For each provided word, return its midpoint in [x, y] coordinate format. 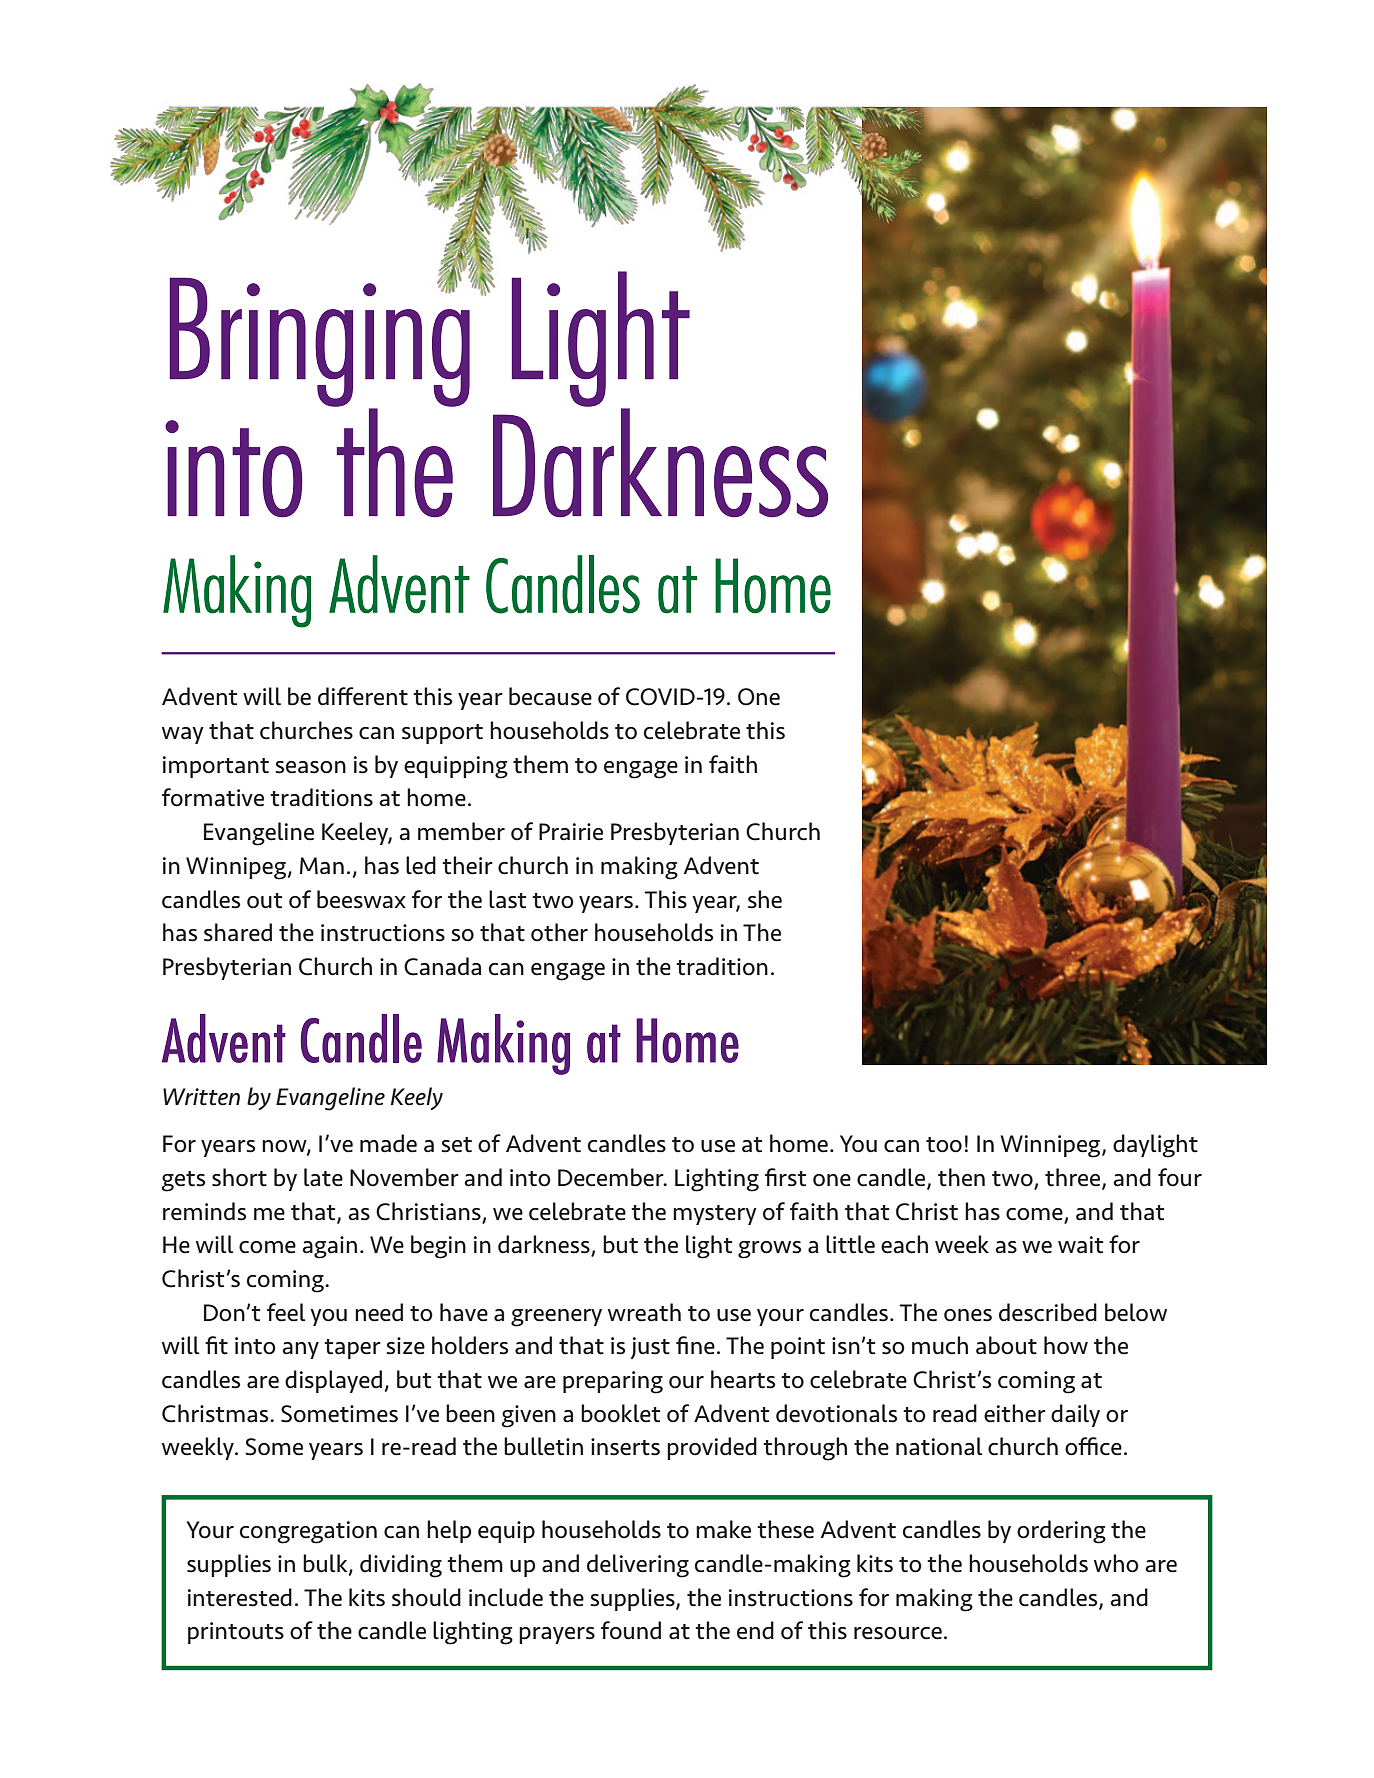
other [559, 932]
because [550, 696]
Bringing [321, 342]
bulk [326, 1564]
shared [238, 932]
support [442, 734]
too [944, 1145]
